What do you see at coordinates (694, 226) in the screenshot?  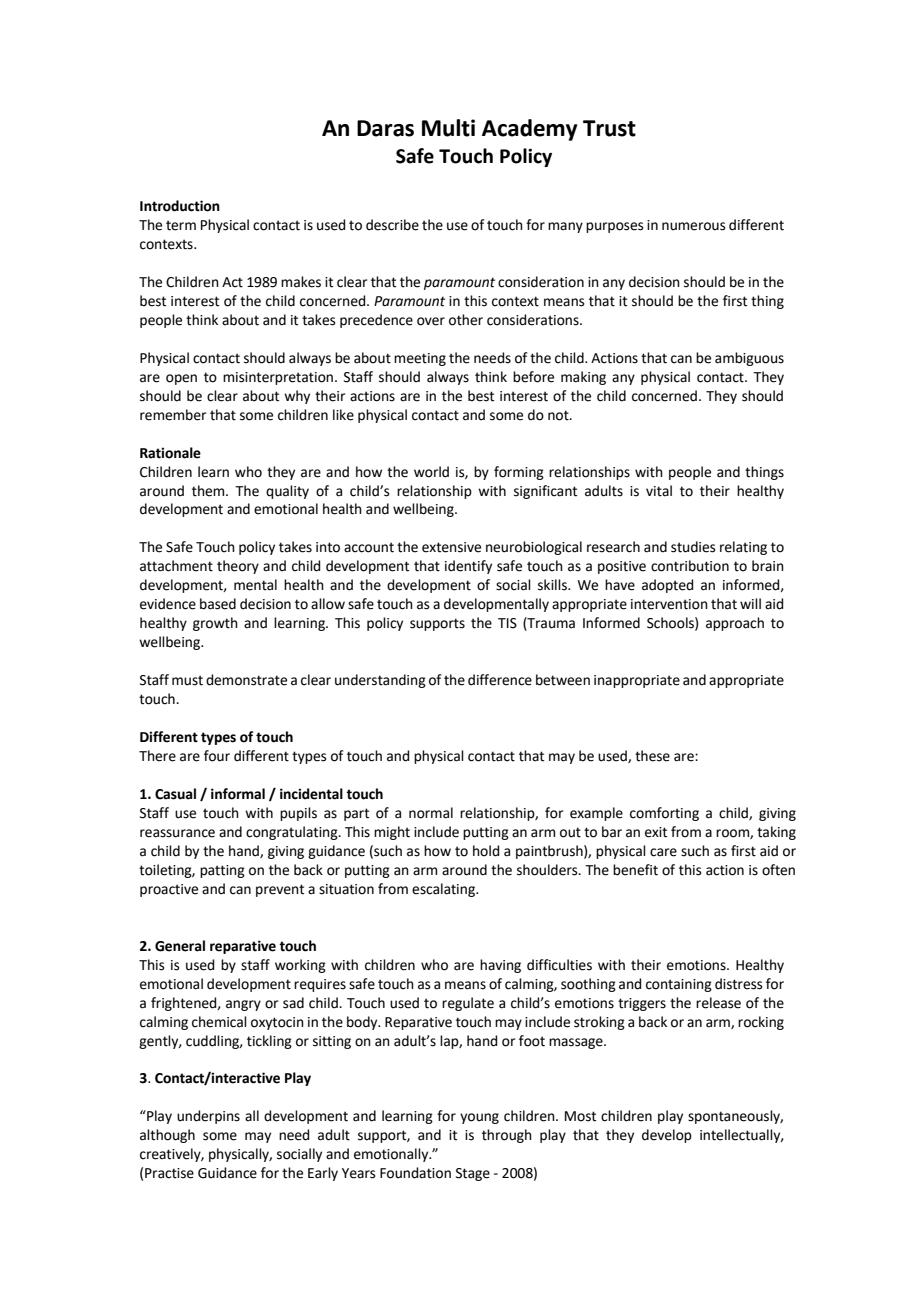 I see `numerous` at bounding box center [694, 226].
